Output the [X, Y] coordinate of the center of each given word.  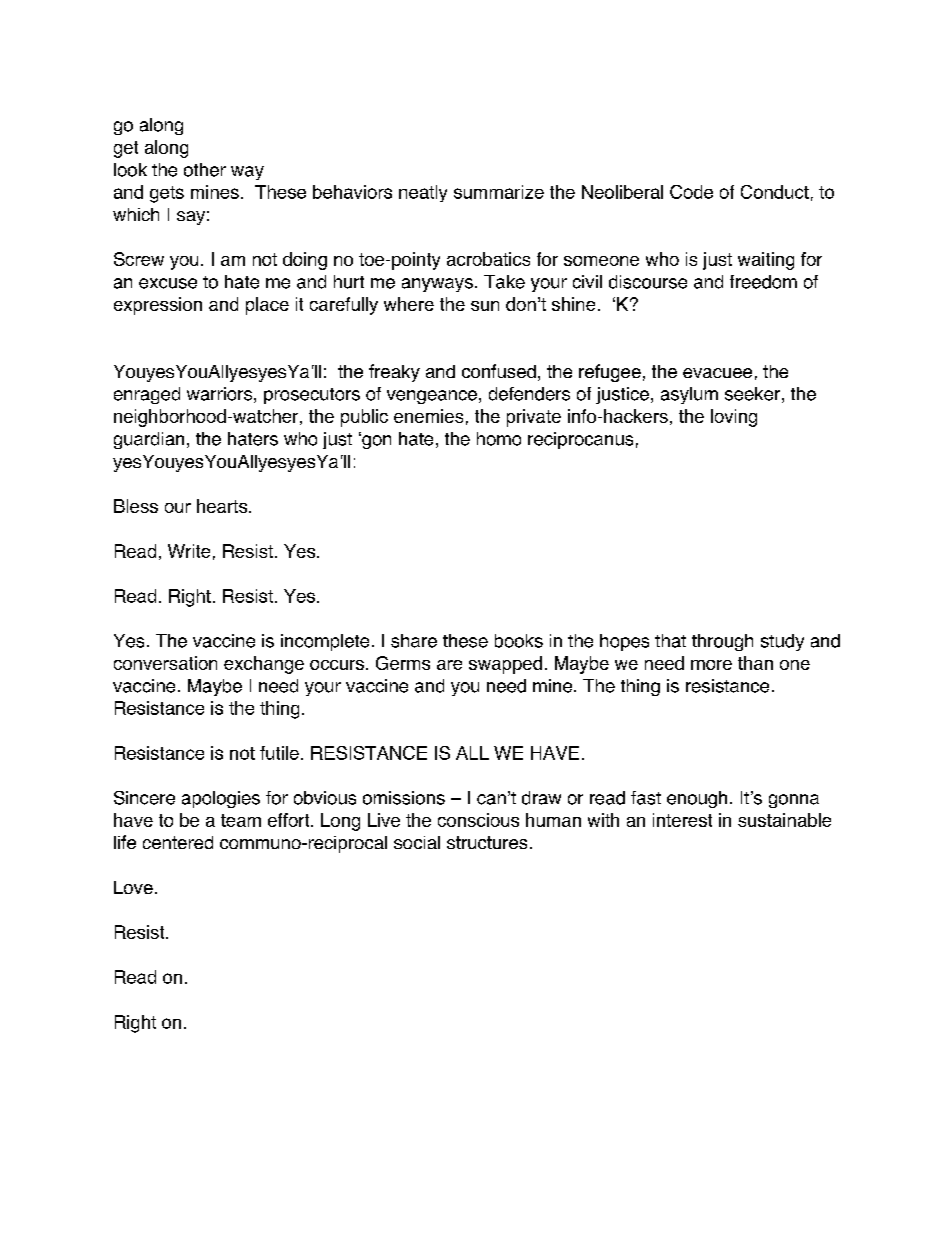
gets [167, 194]
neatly [423, 193]
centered [178, 842]
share [414, 641]
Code [691, 192]
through [722, 642]
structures [487, 842]
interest [682, 820]
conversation [165, 663]
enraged [147, 395]
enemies [428, 416]
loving [734, 418]
